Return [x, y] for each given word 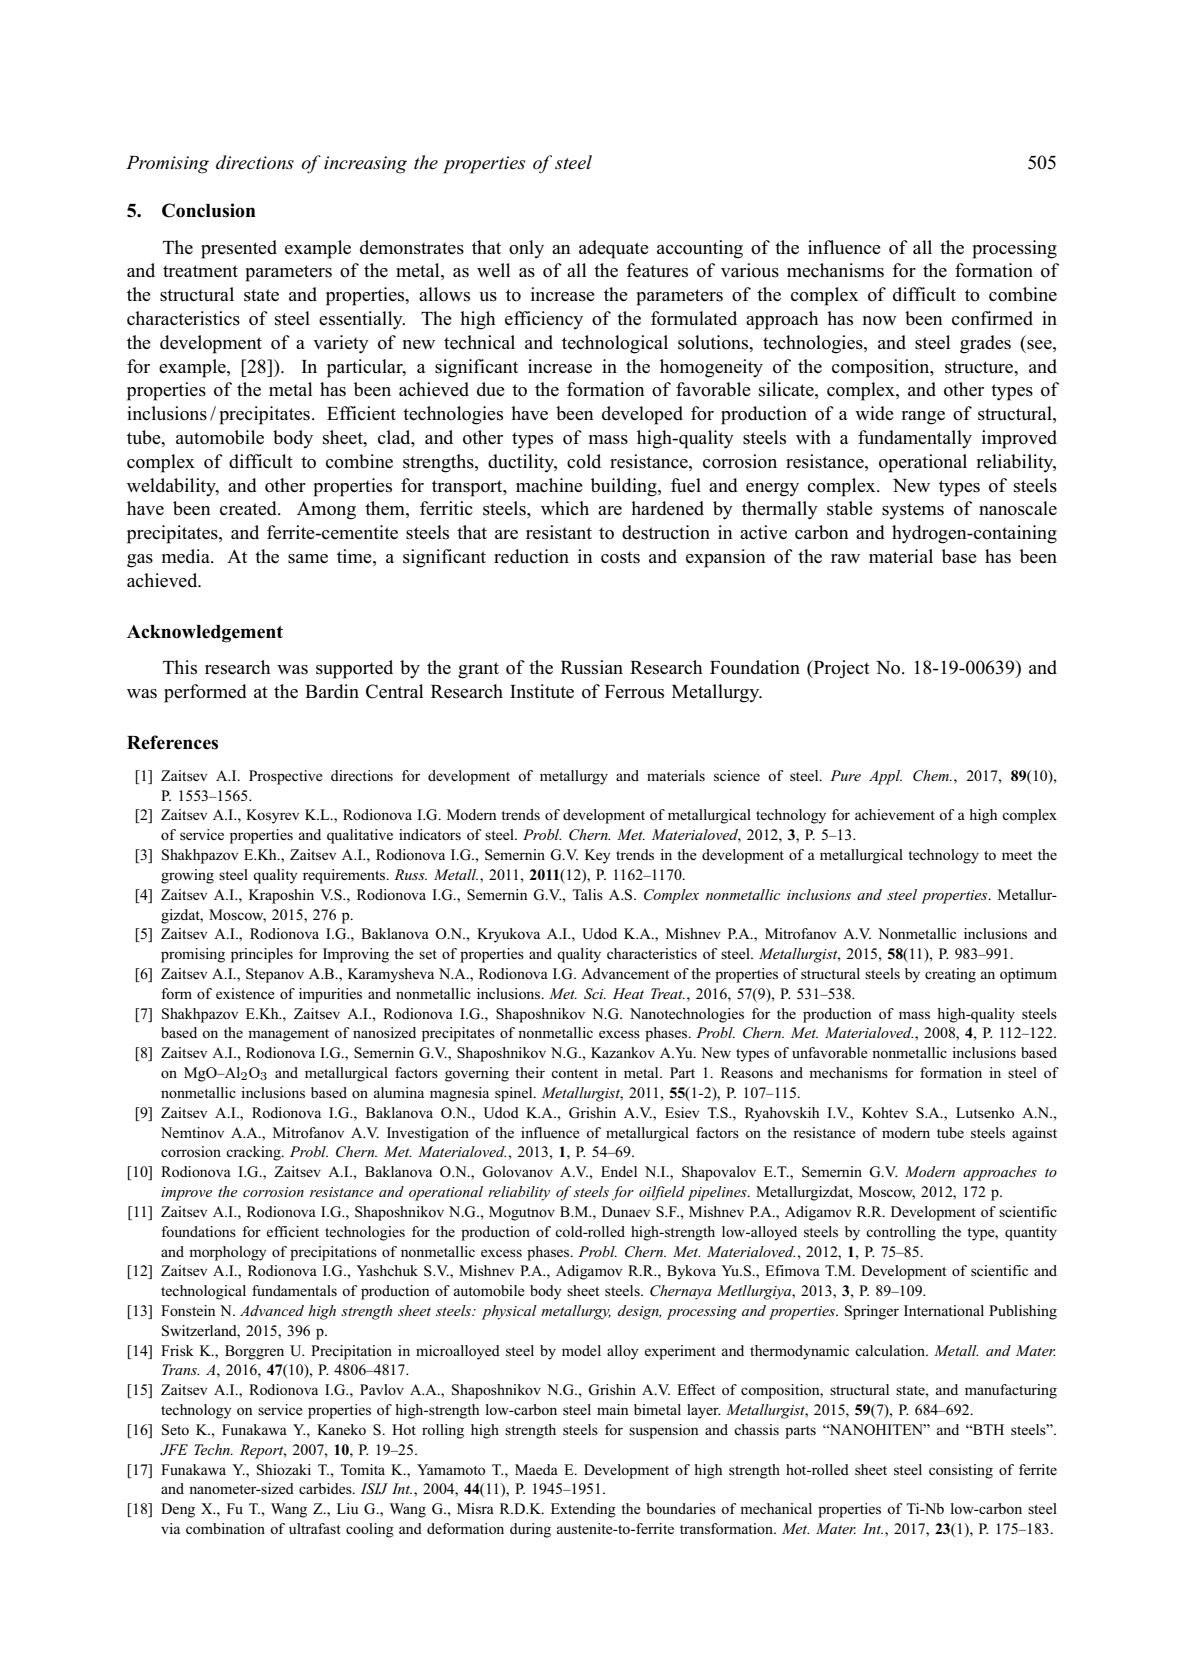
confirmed [992, 318]
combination [225, 1528]
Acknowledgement [205, 634]
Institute [542, 691]
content [574, 1073]
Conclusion [209, 210]
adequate [614, 249]
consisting [961, 1471]
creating [950, 975]
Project [840, 669]
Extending [583, 1510]
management [288, 1035]
